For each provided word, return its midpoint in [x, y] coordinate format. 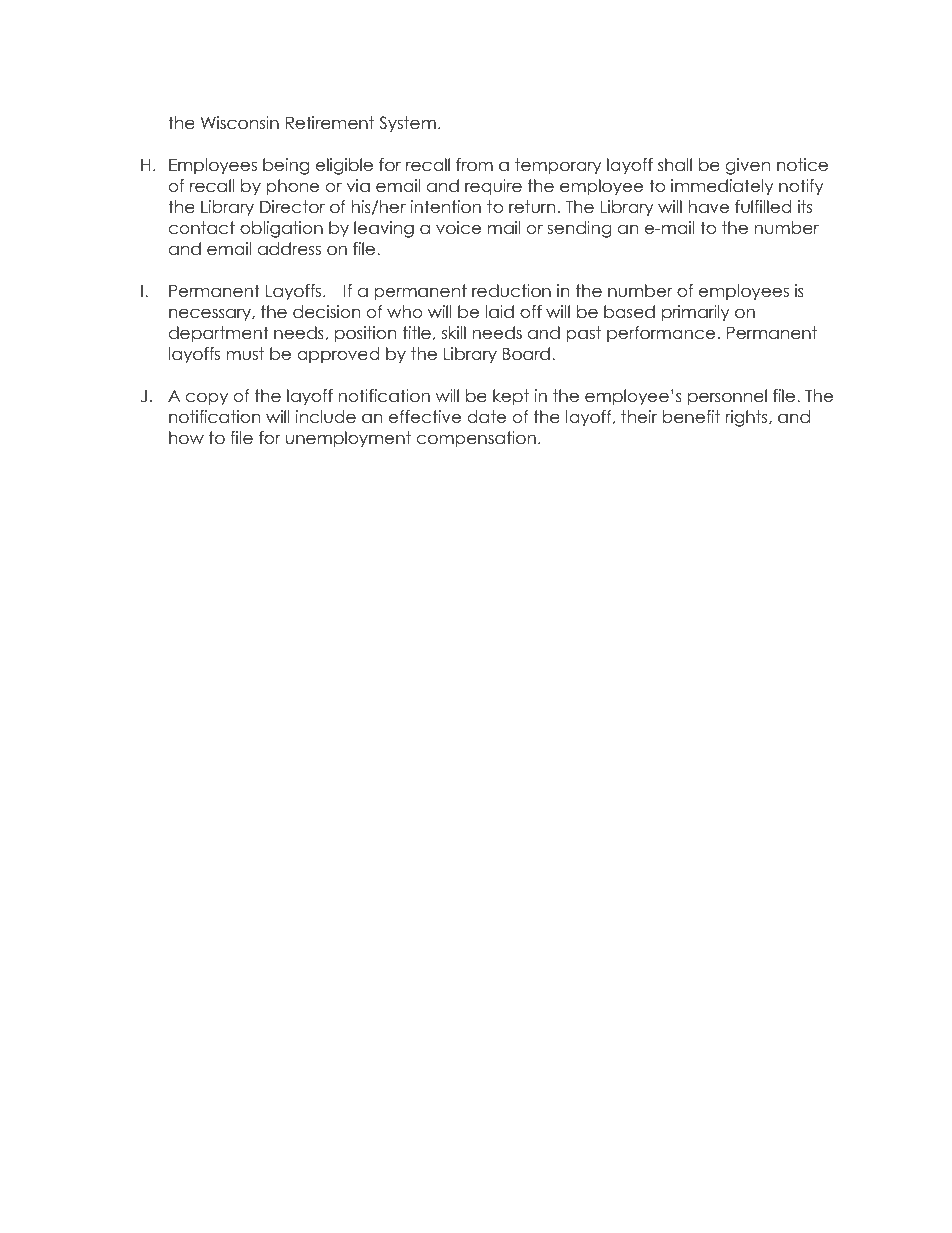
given [748, 166]
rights [748, 418]
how [186, 438]
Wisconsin [240, 123]
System [407, 124]
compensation [476, 439]
